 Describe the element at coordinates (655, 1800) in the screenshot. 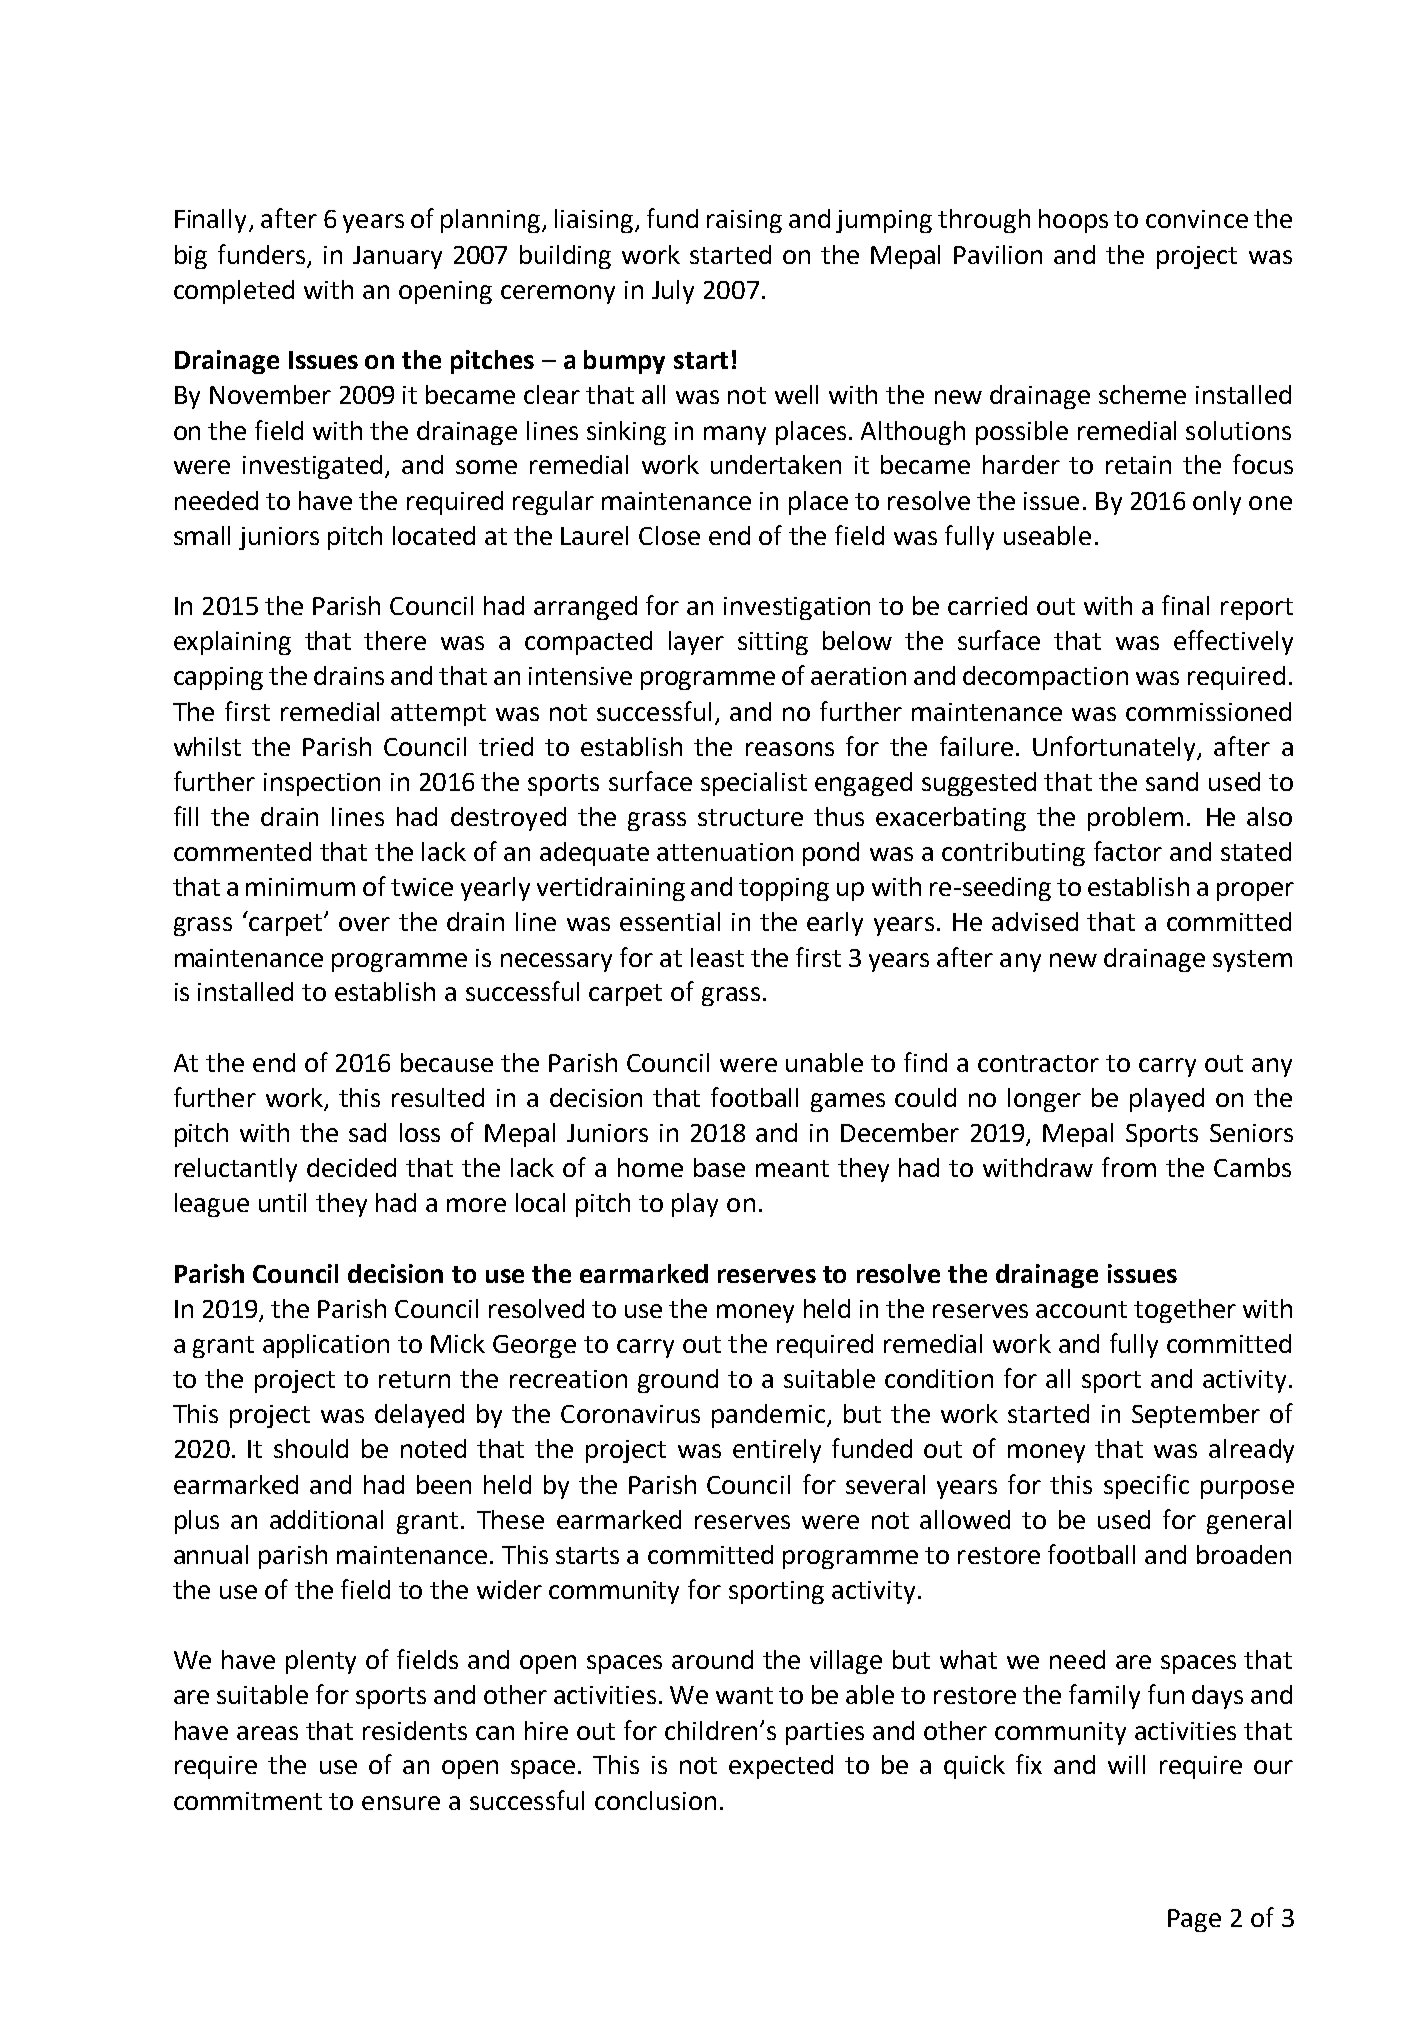

I see `conclusion` at that location.
